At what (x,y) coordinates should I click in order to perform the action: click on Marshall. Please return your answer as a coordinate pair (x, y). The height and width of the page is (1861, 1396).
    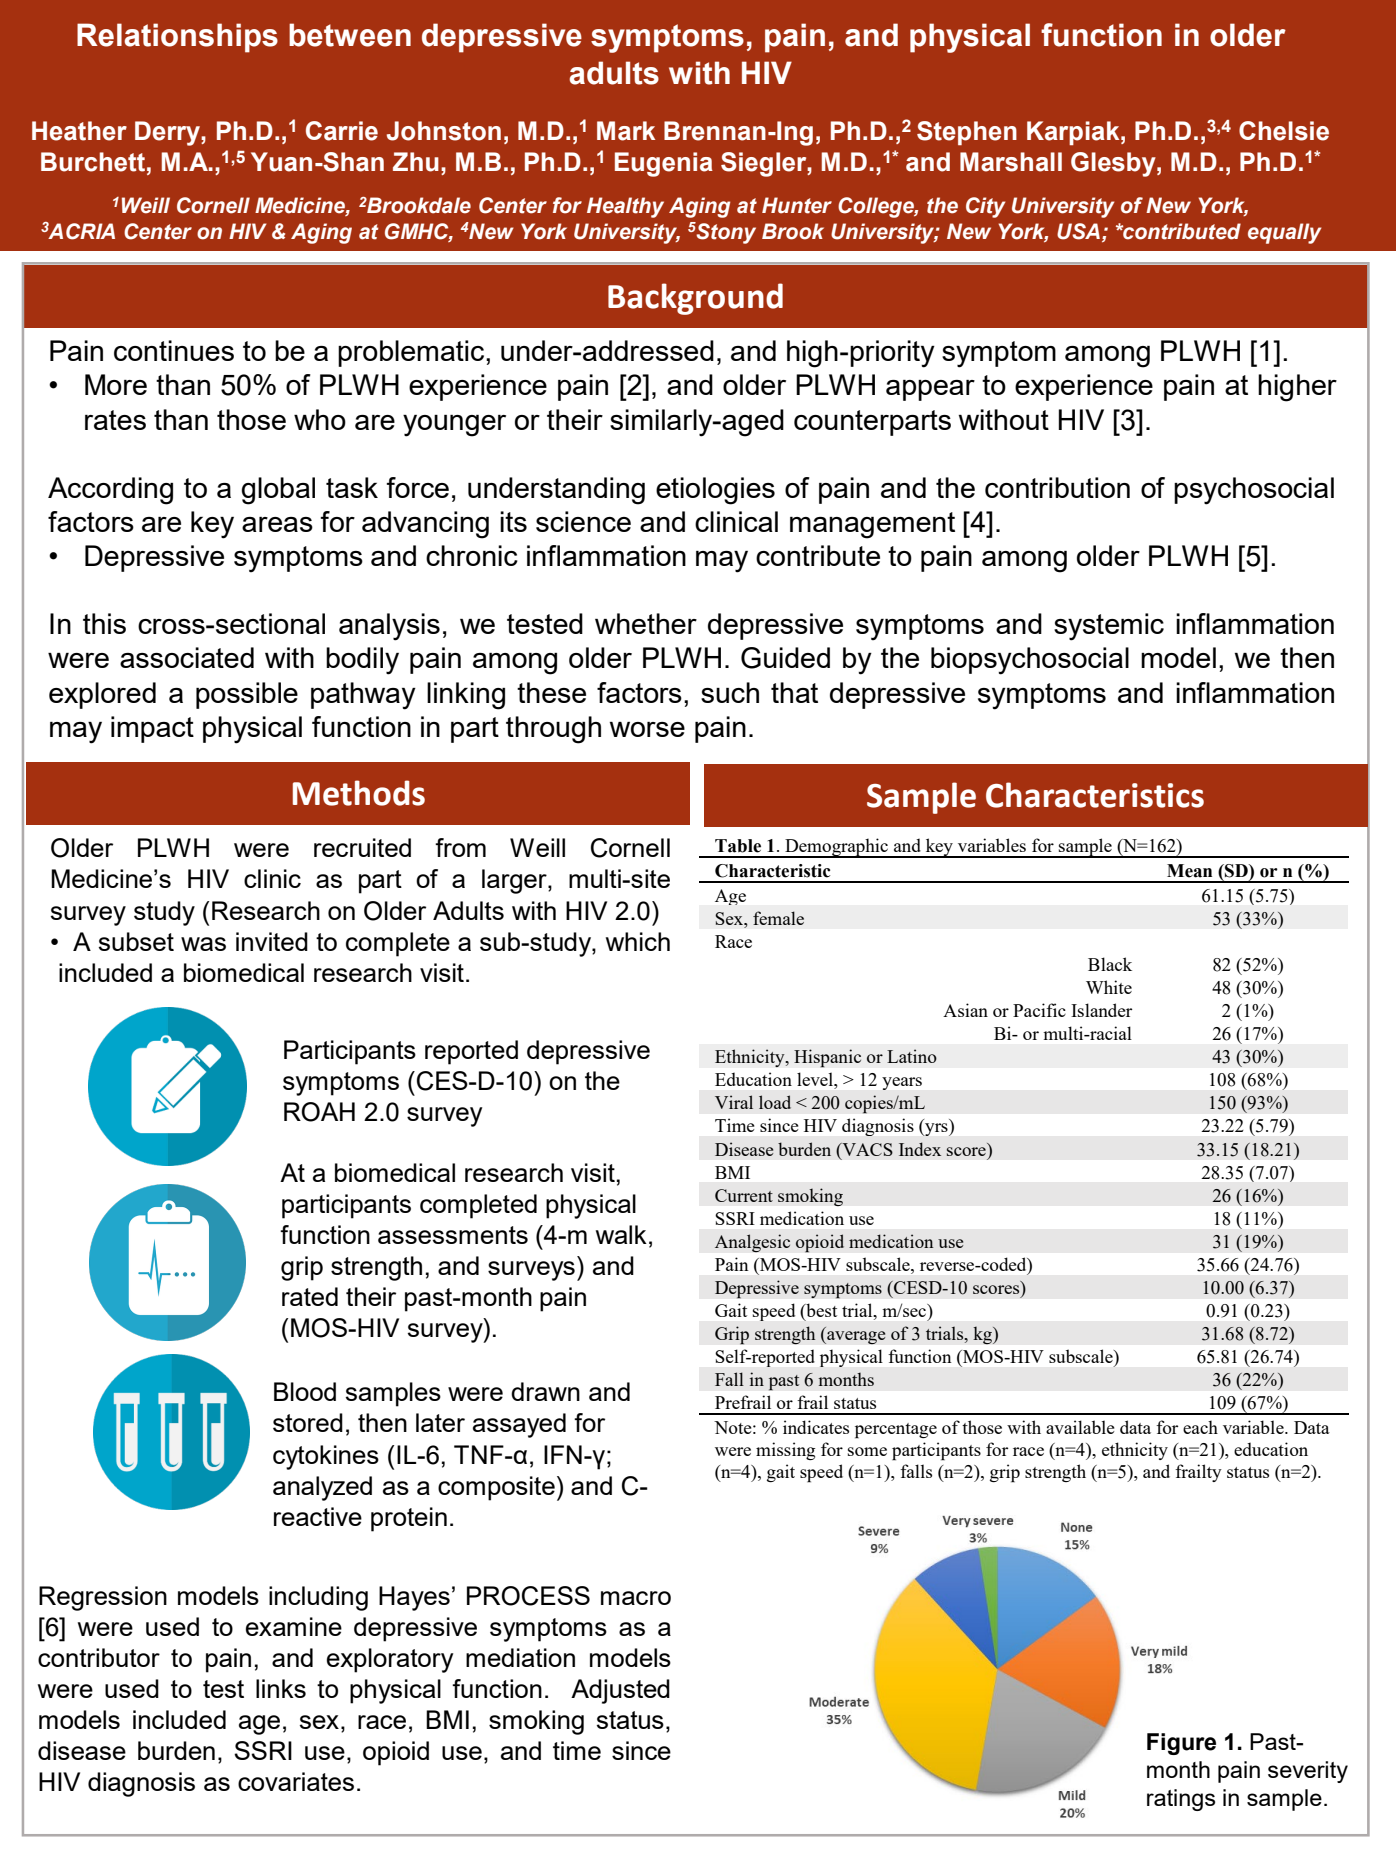
    Looking at the image, I should click on (1011, 162).
